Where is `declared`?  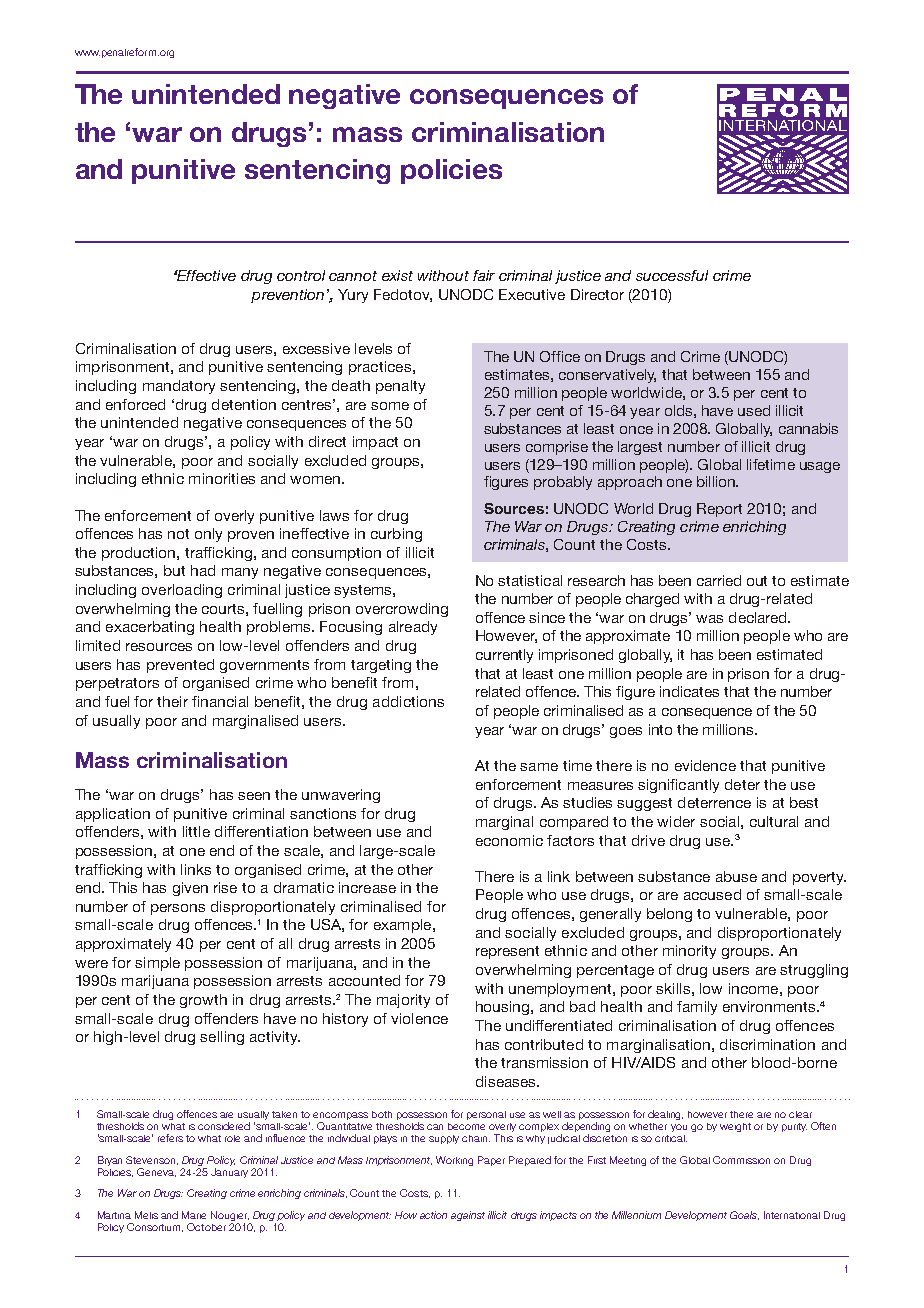
declared is located at coordinates (759, 617).
